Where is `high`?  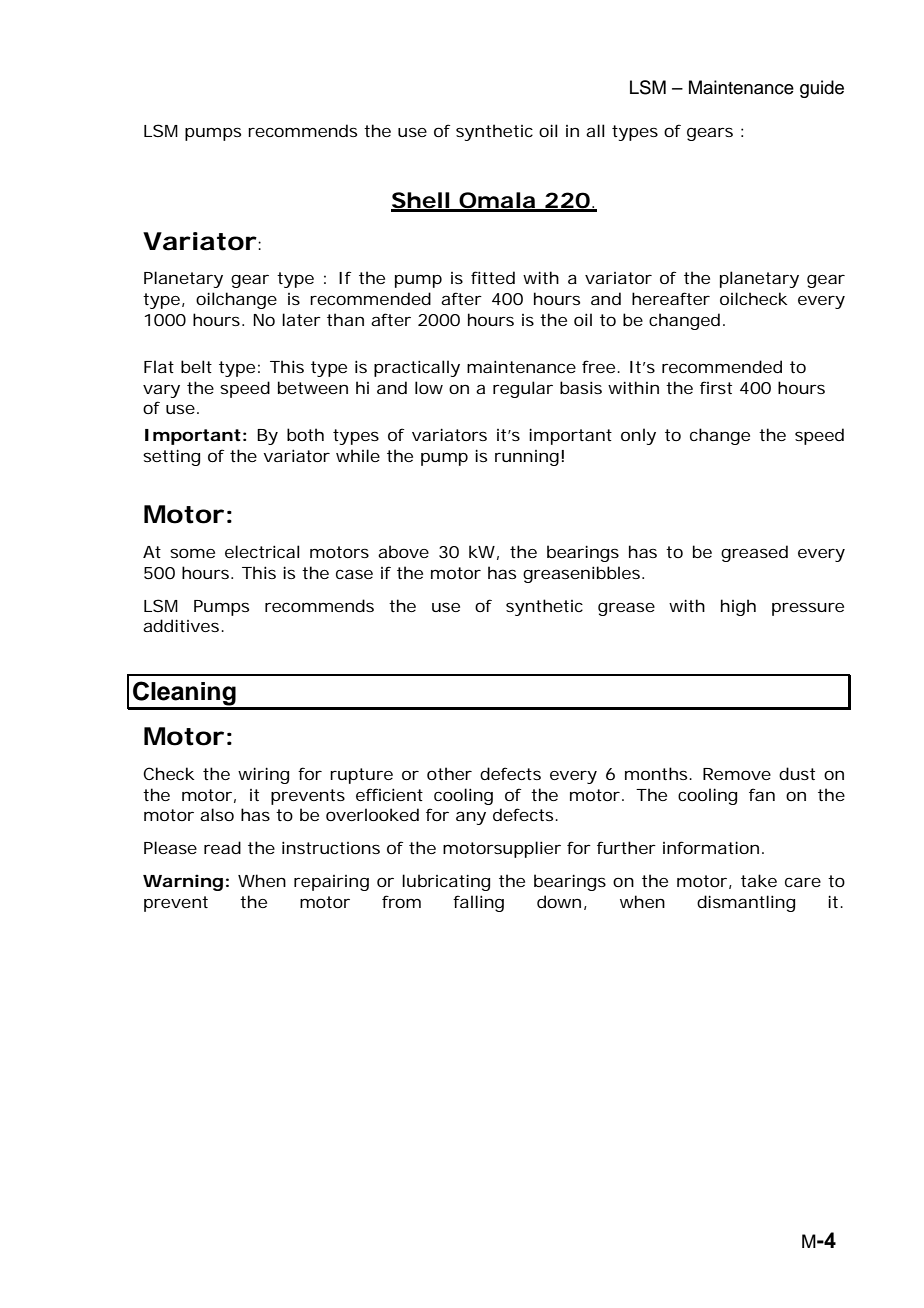
high is located at coordinates (738, 607).
